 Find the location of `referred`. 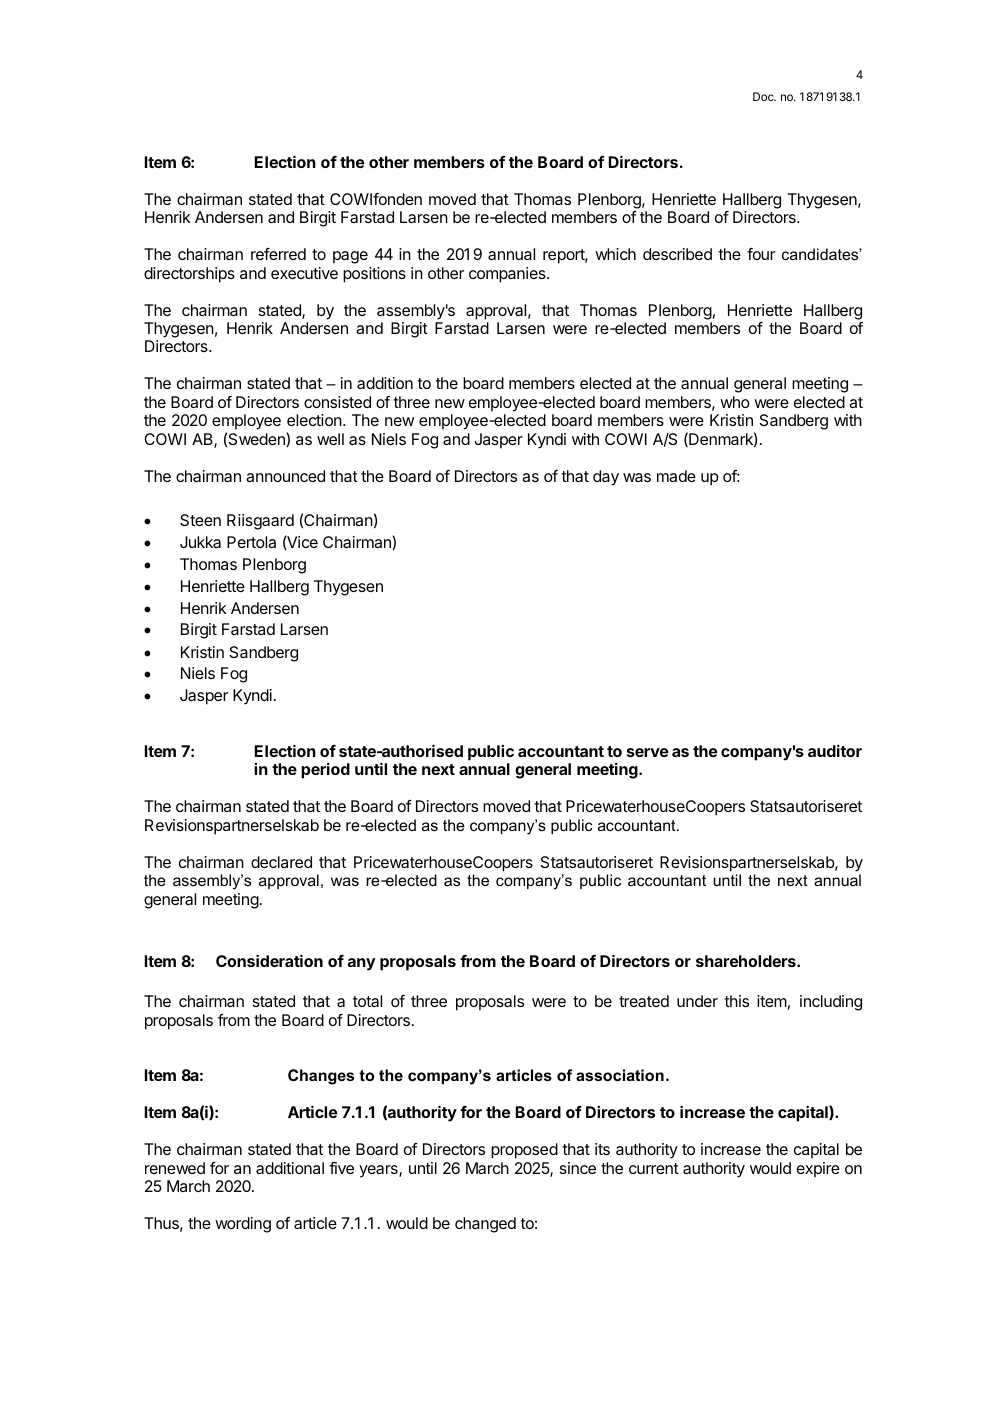

referred is located at coordinates (278, 254).
